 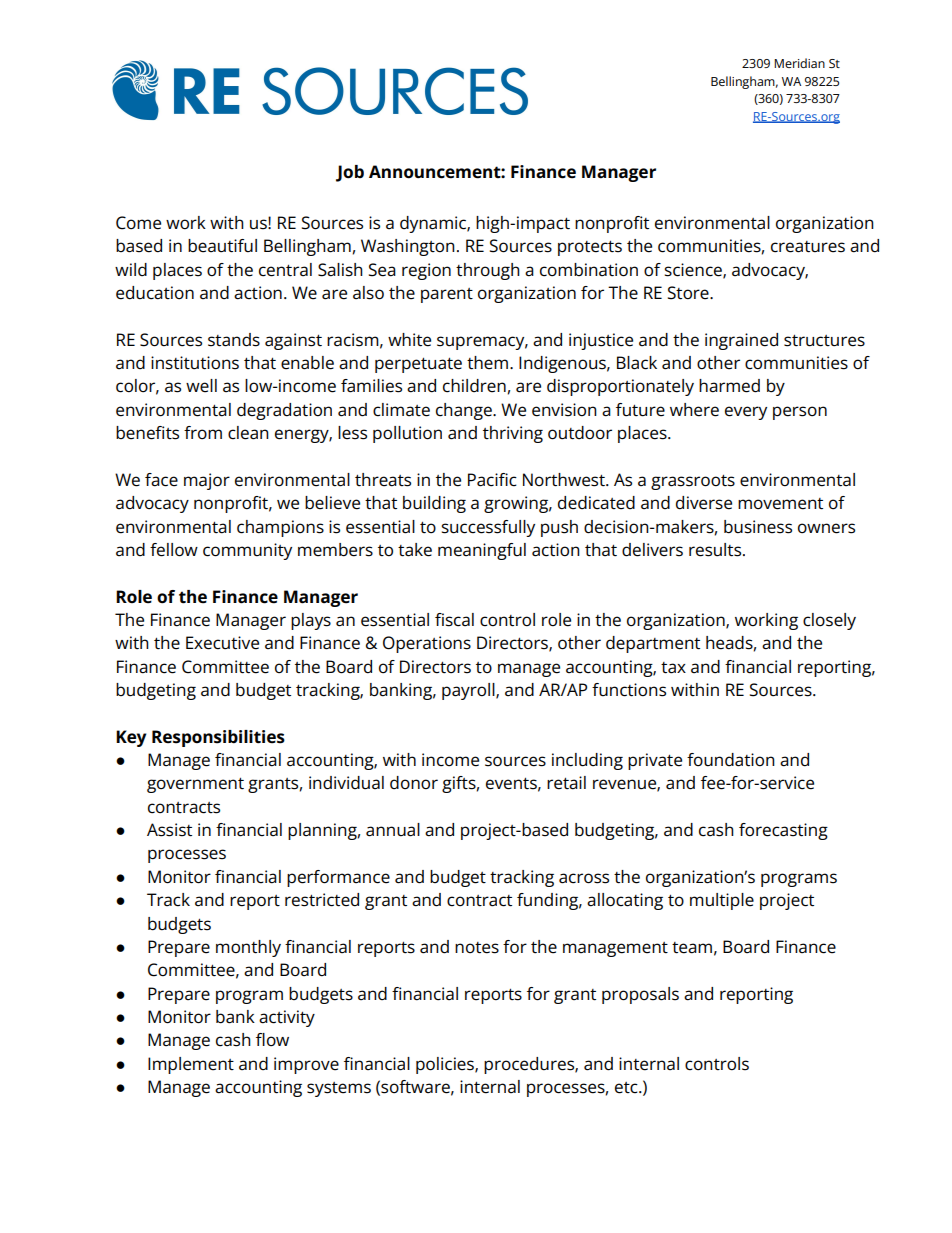 I want to click on results, so click(x=716, y=550).
